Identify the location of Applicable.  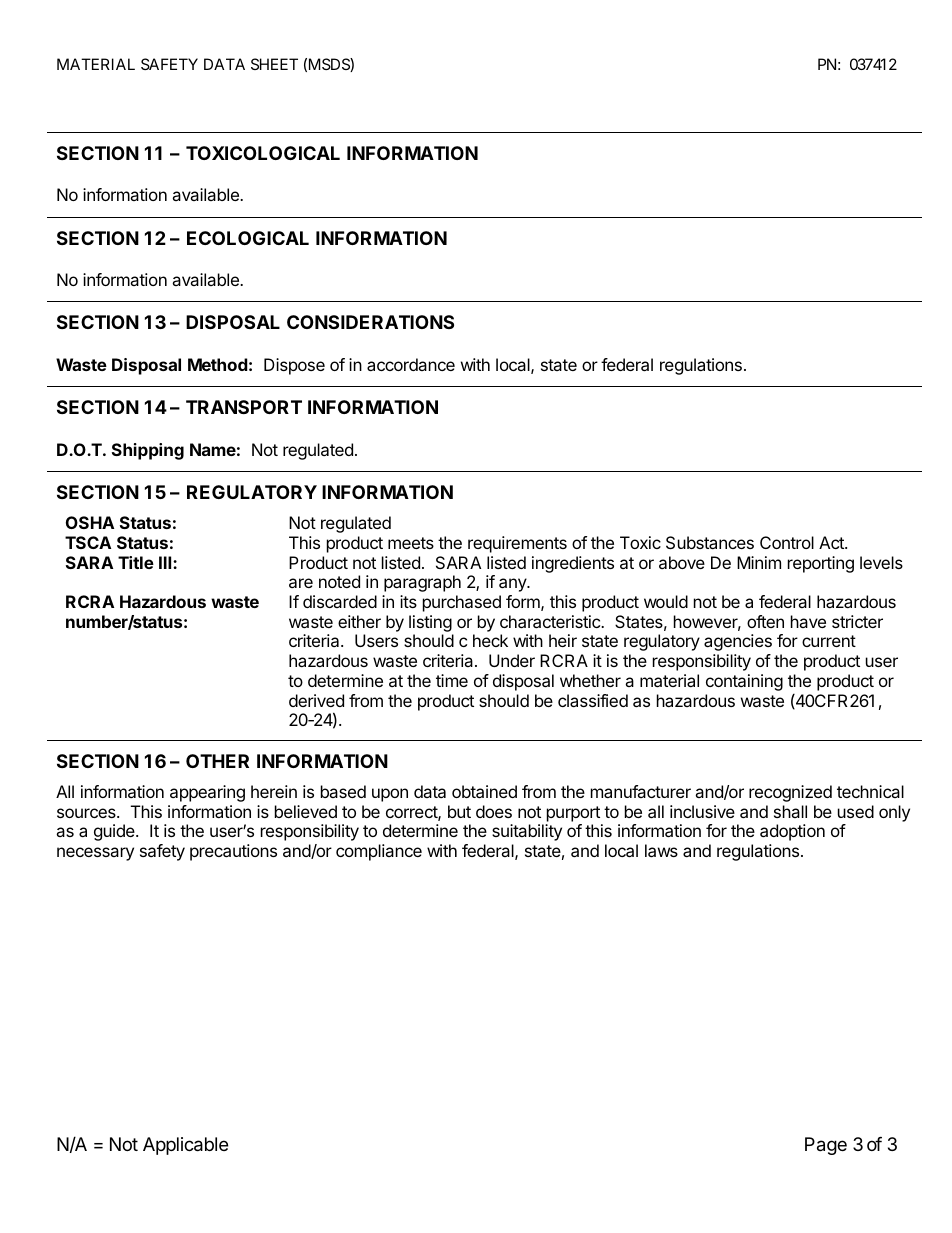
(185, 1146).
